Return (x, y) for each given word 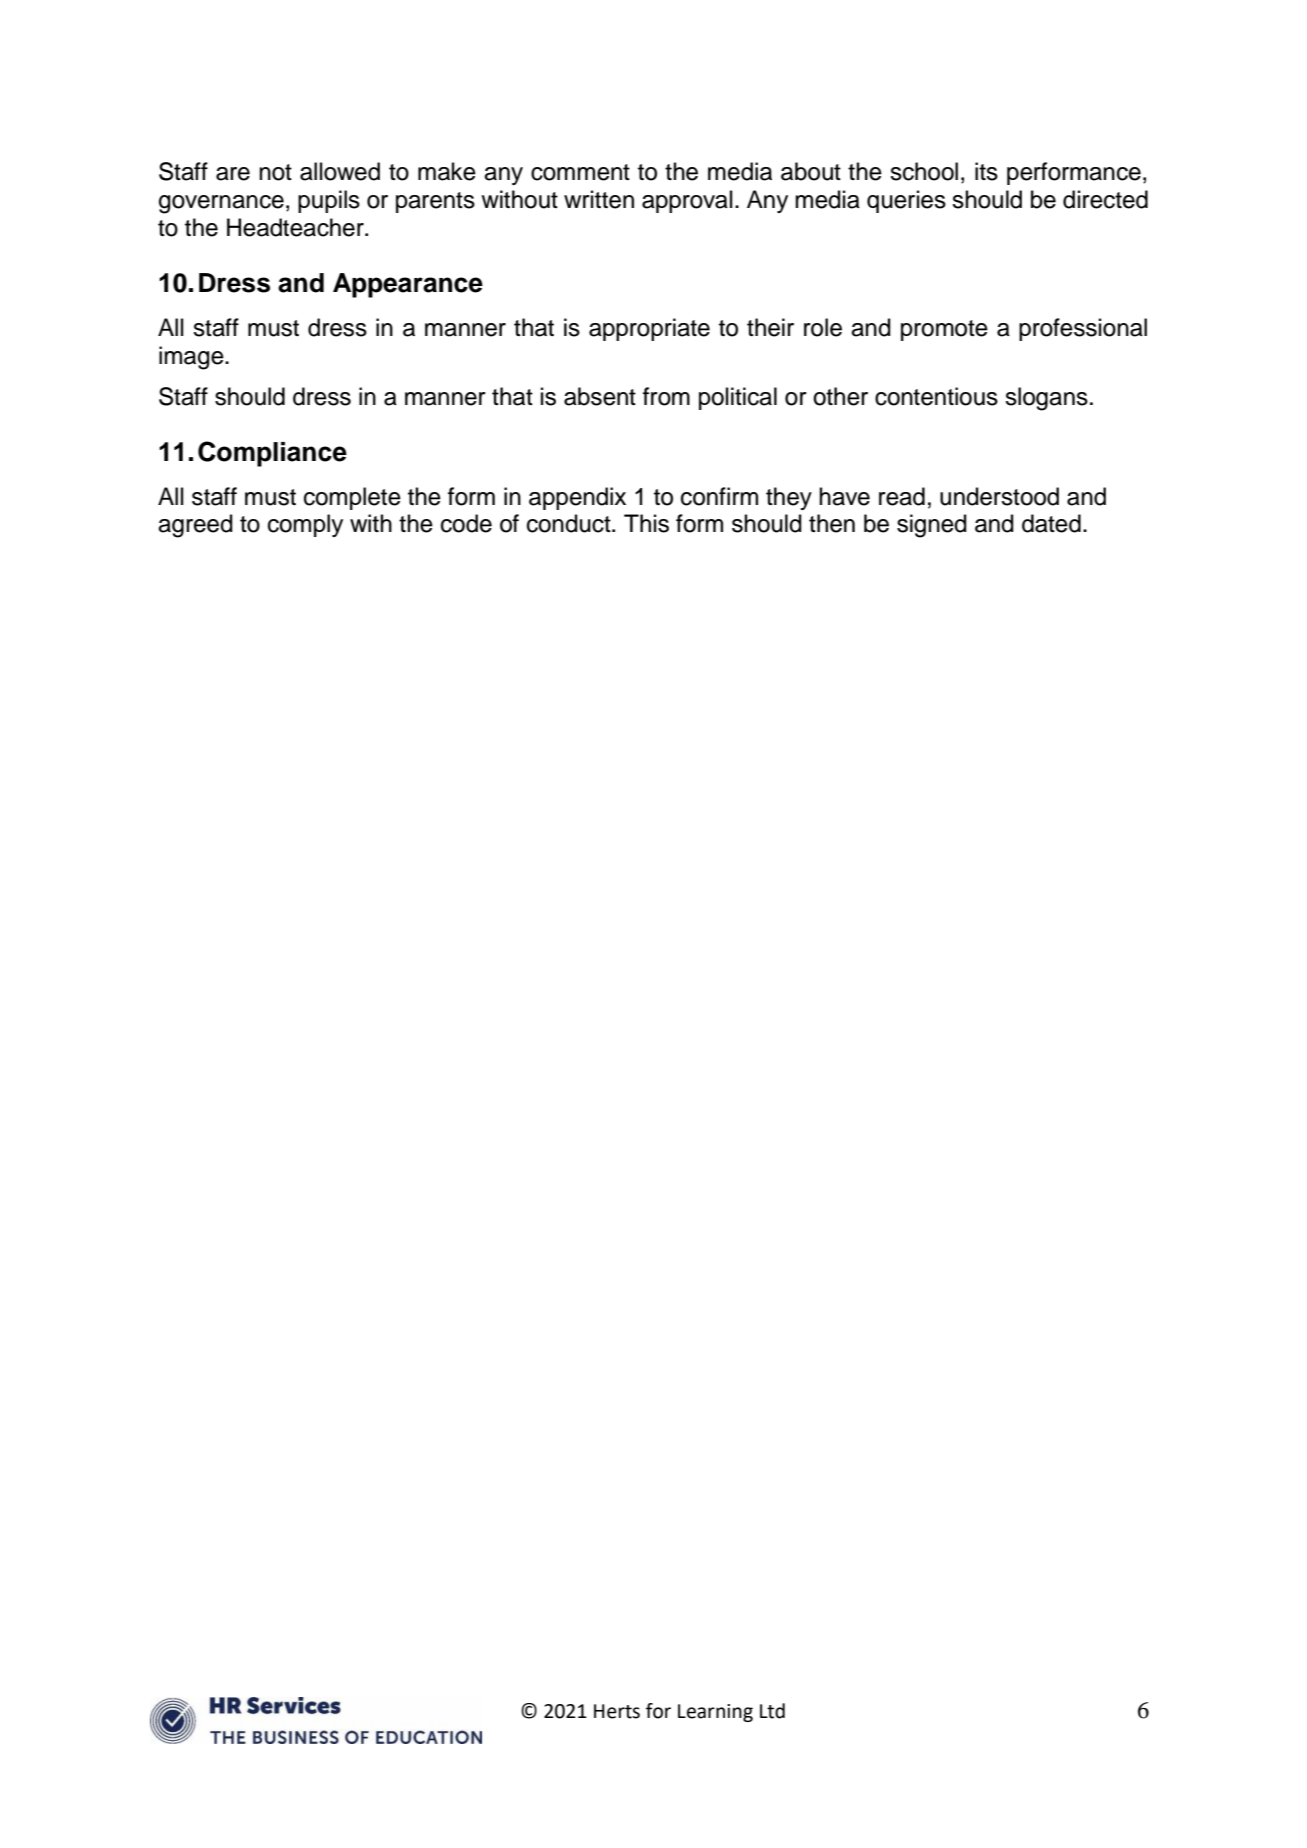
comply (305, 525)
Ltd (772, 1711)
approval (687, 201)
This (646, 523)
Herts (617, 1711)
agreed (195, 526)
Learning (715, 1713)
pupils (329, 201)
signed (932, 526)
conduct (570, 523)
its (986, 171)
